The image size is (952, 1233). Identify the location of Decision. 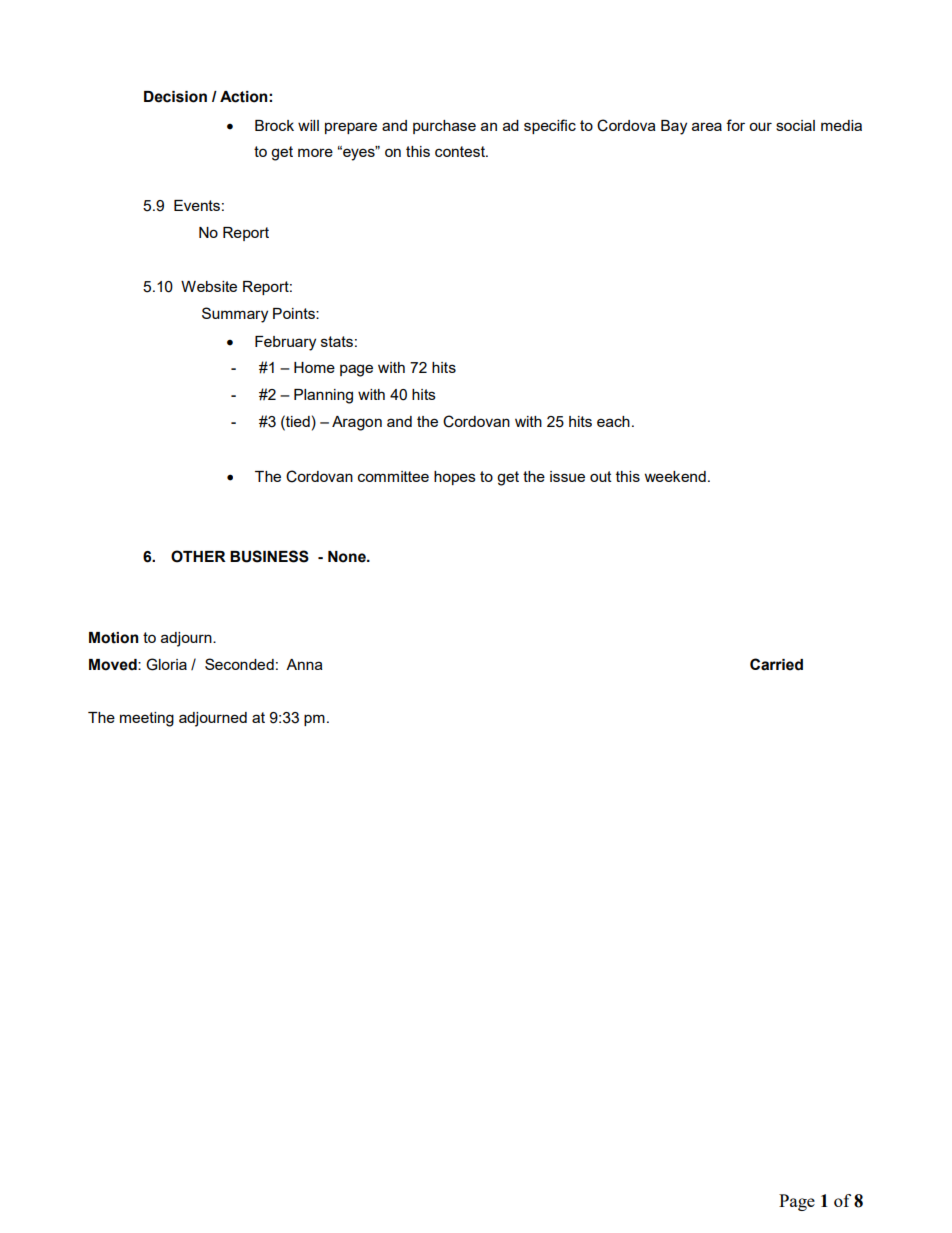
(175, 97).
